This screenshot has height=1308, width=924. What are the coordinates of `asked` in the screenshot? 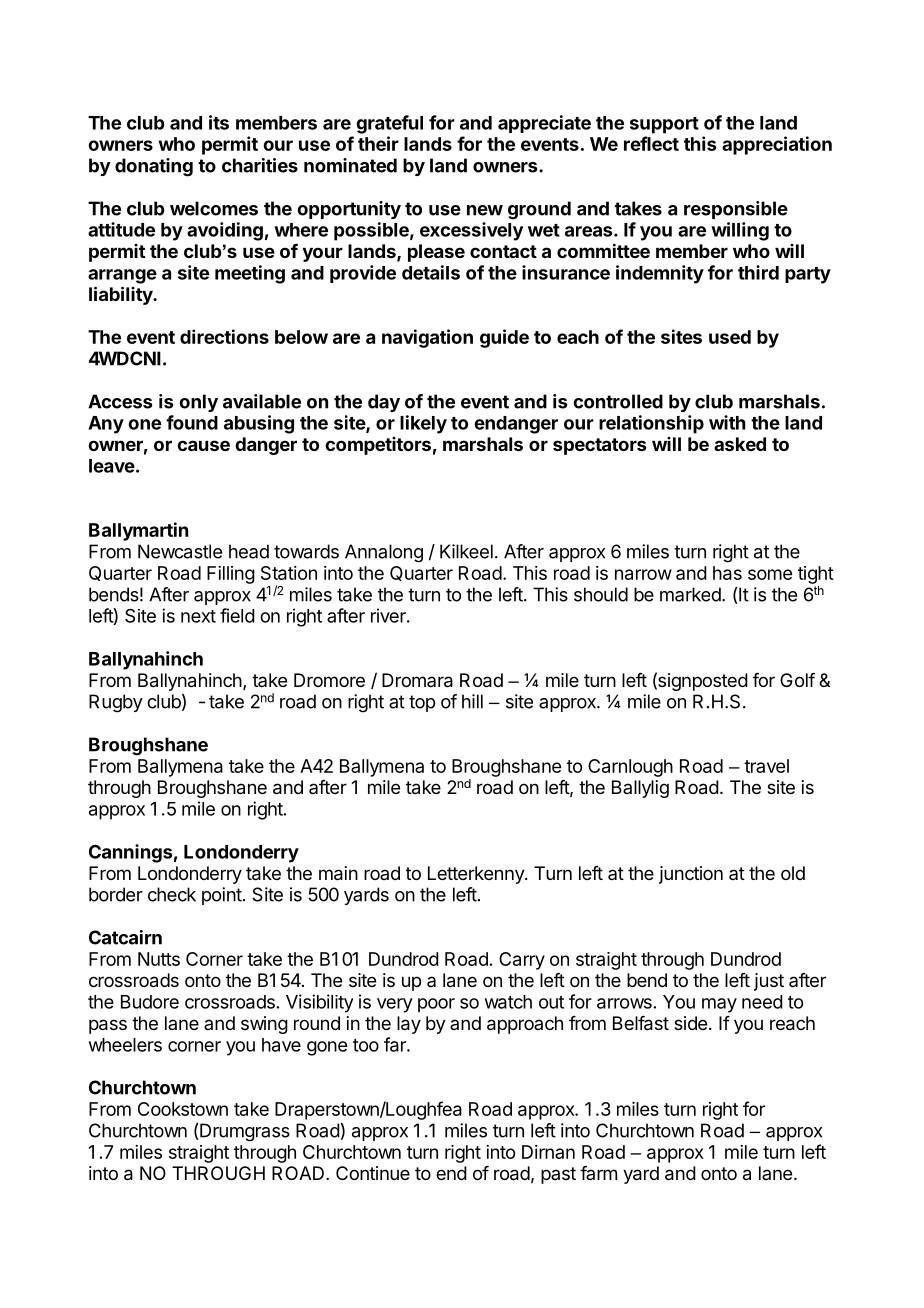 It's located at (740, 444).
